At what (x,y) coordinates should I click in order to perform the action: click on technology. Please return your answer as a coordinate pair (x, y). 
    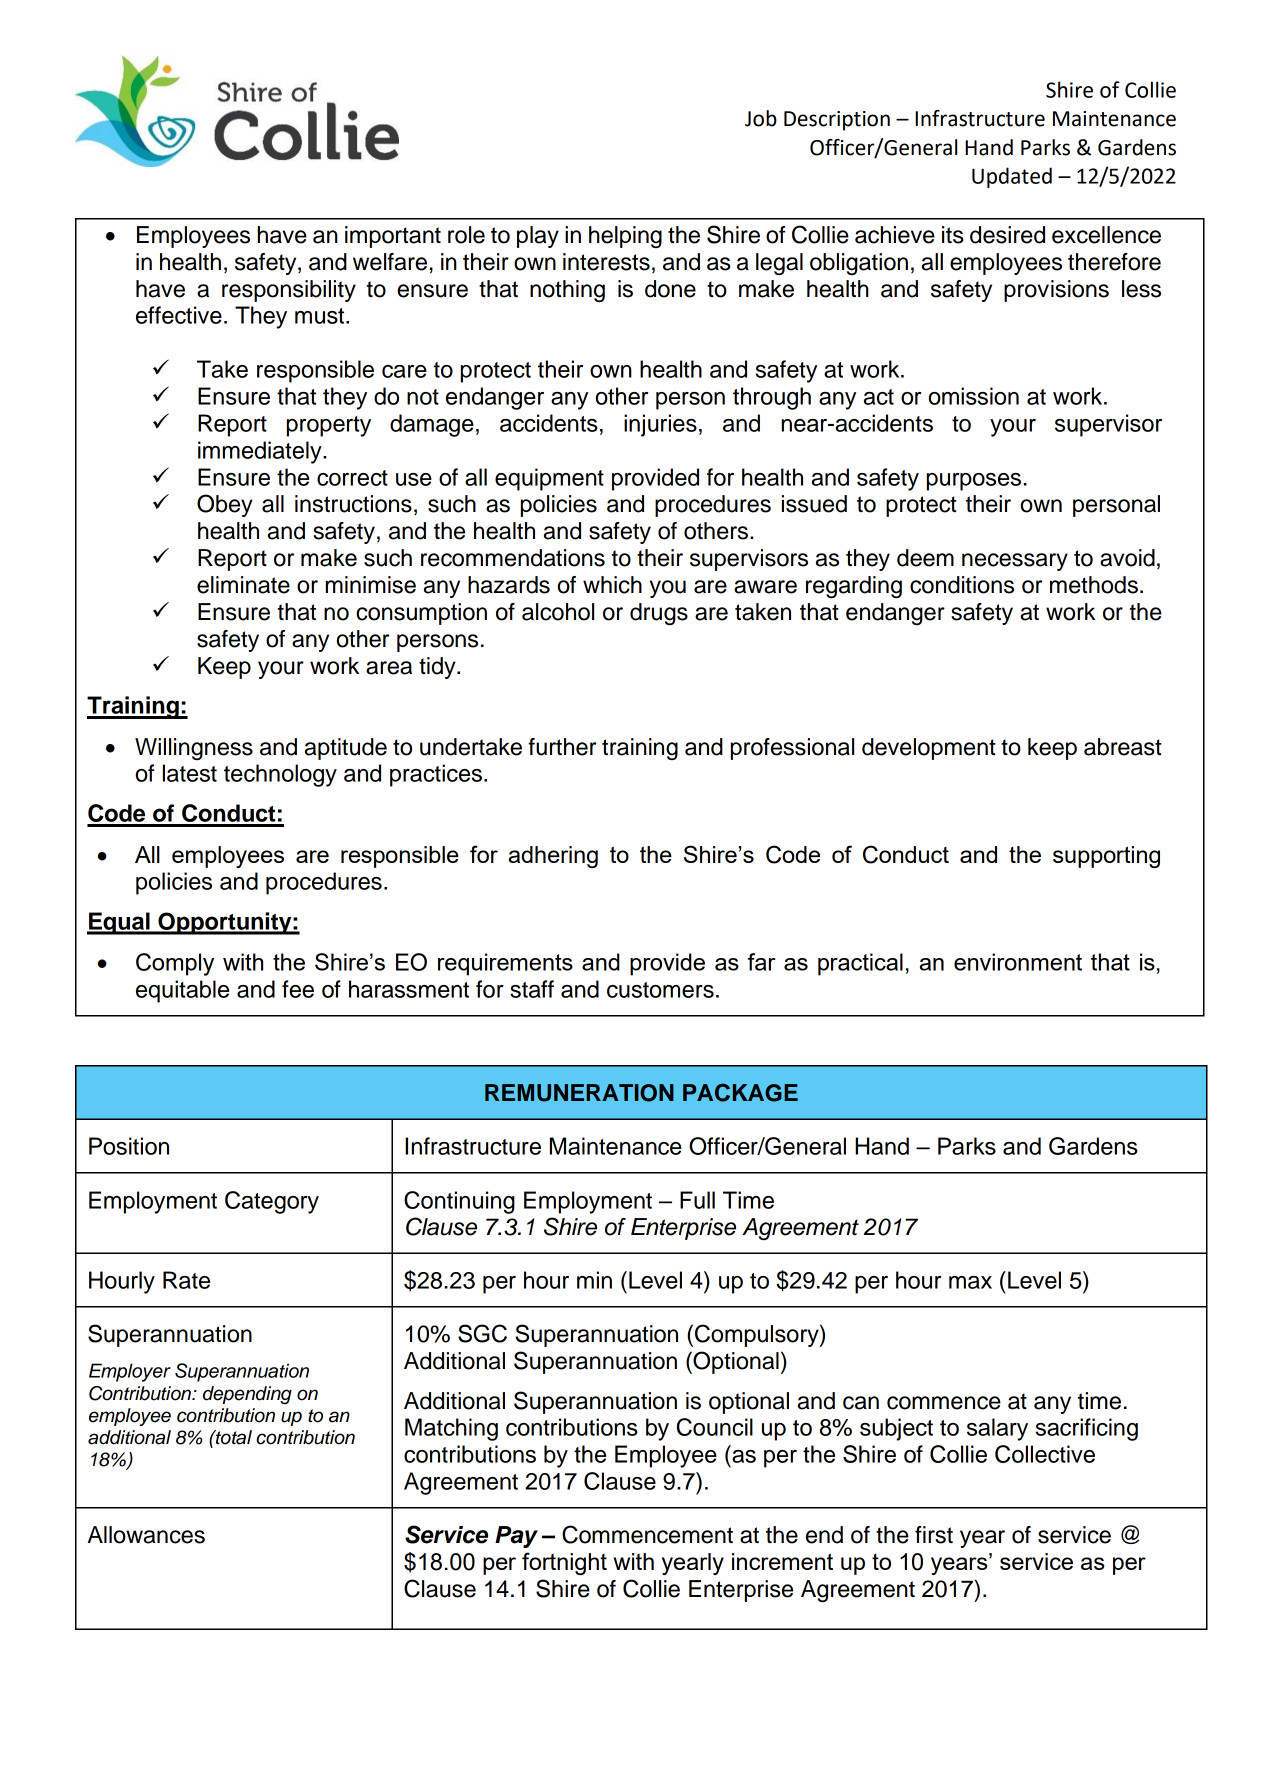
    Looking at the image, I should click on (280, 775).
